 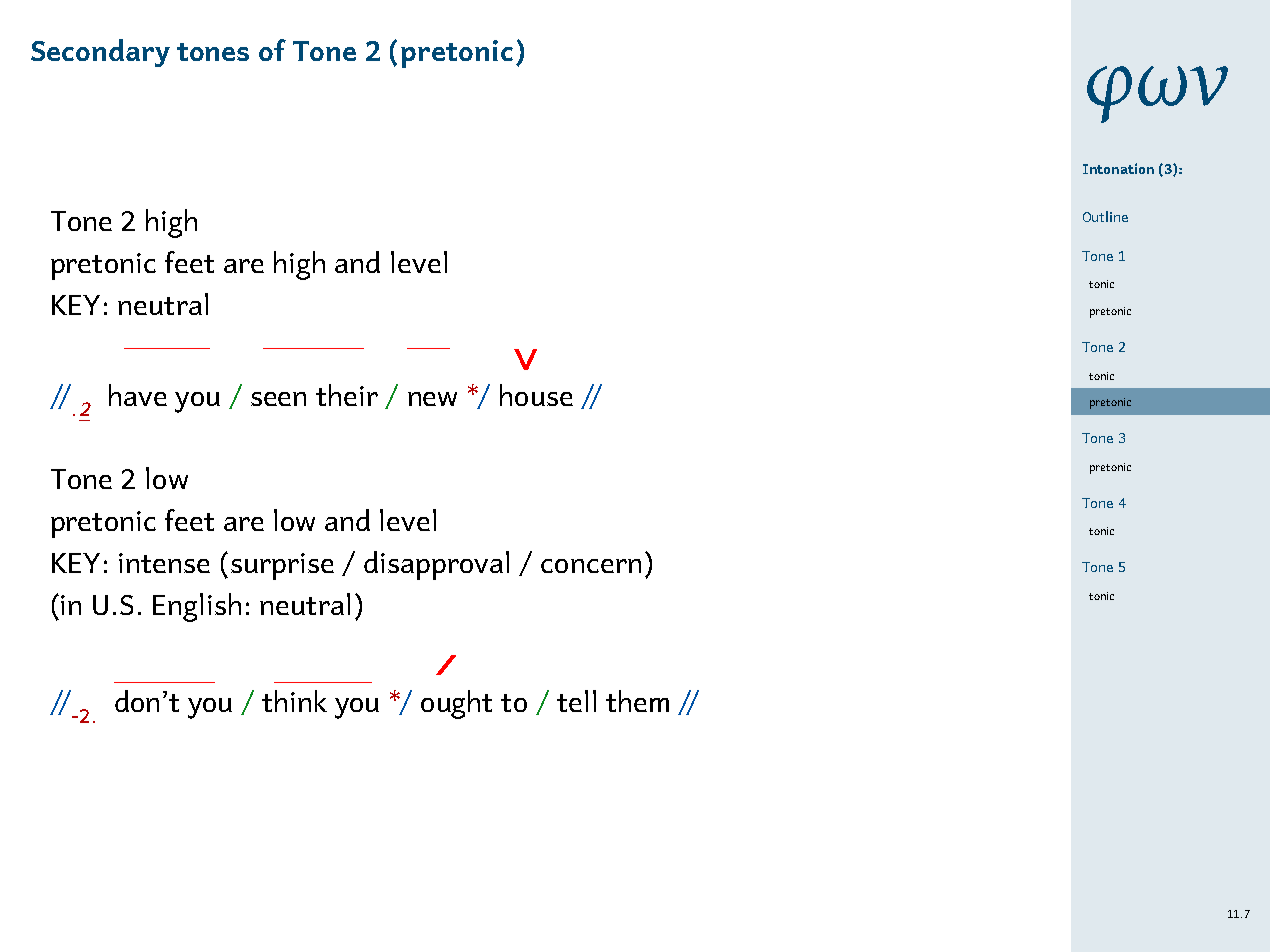 I want to click on think, so click(x=294, y=701).
